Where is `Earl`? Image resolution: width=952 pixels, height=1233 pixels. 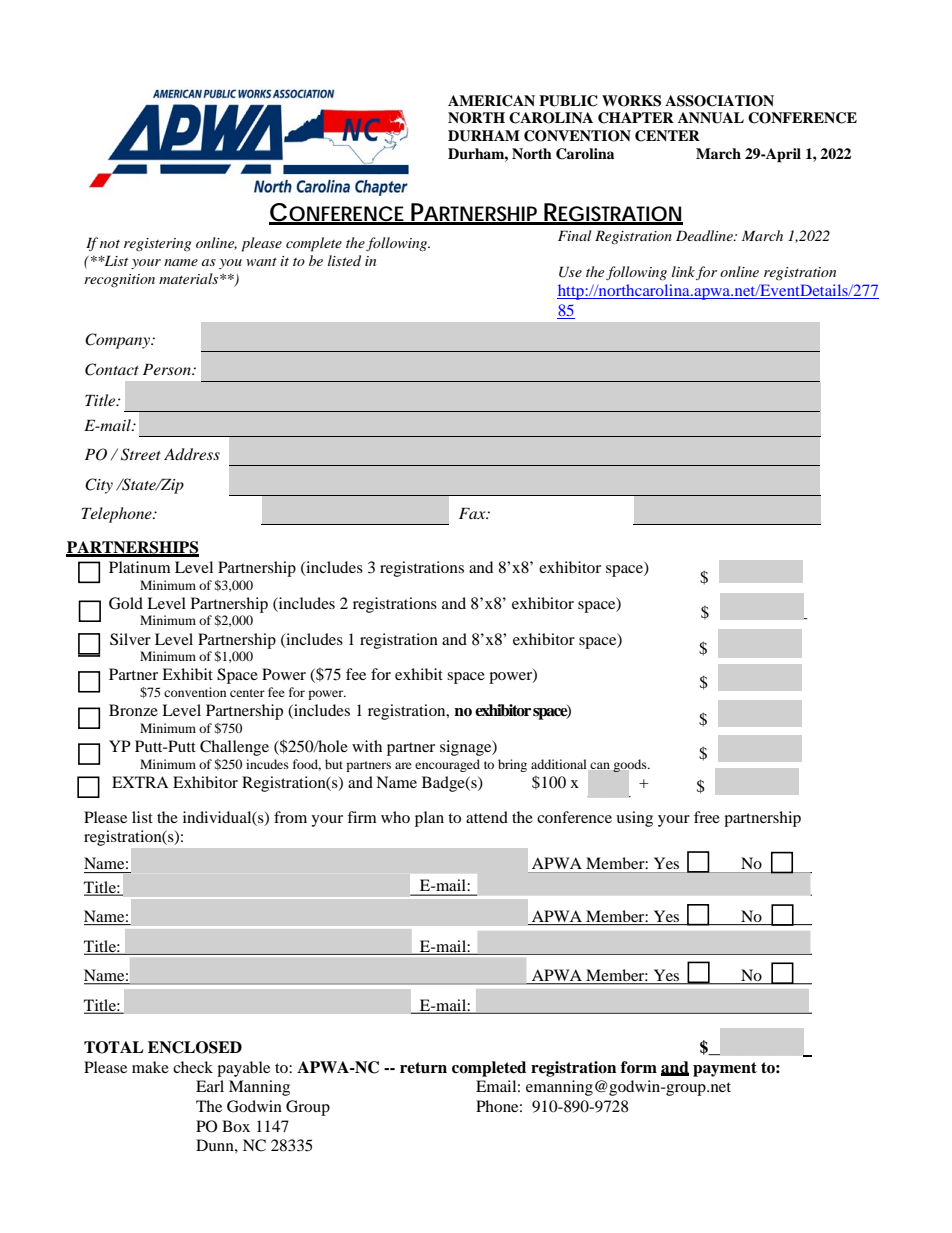
Earl is located at coordinates (210, 1086).
